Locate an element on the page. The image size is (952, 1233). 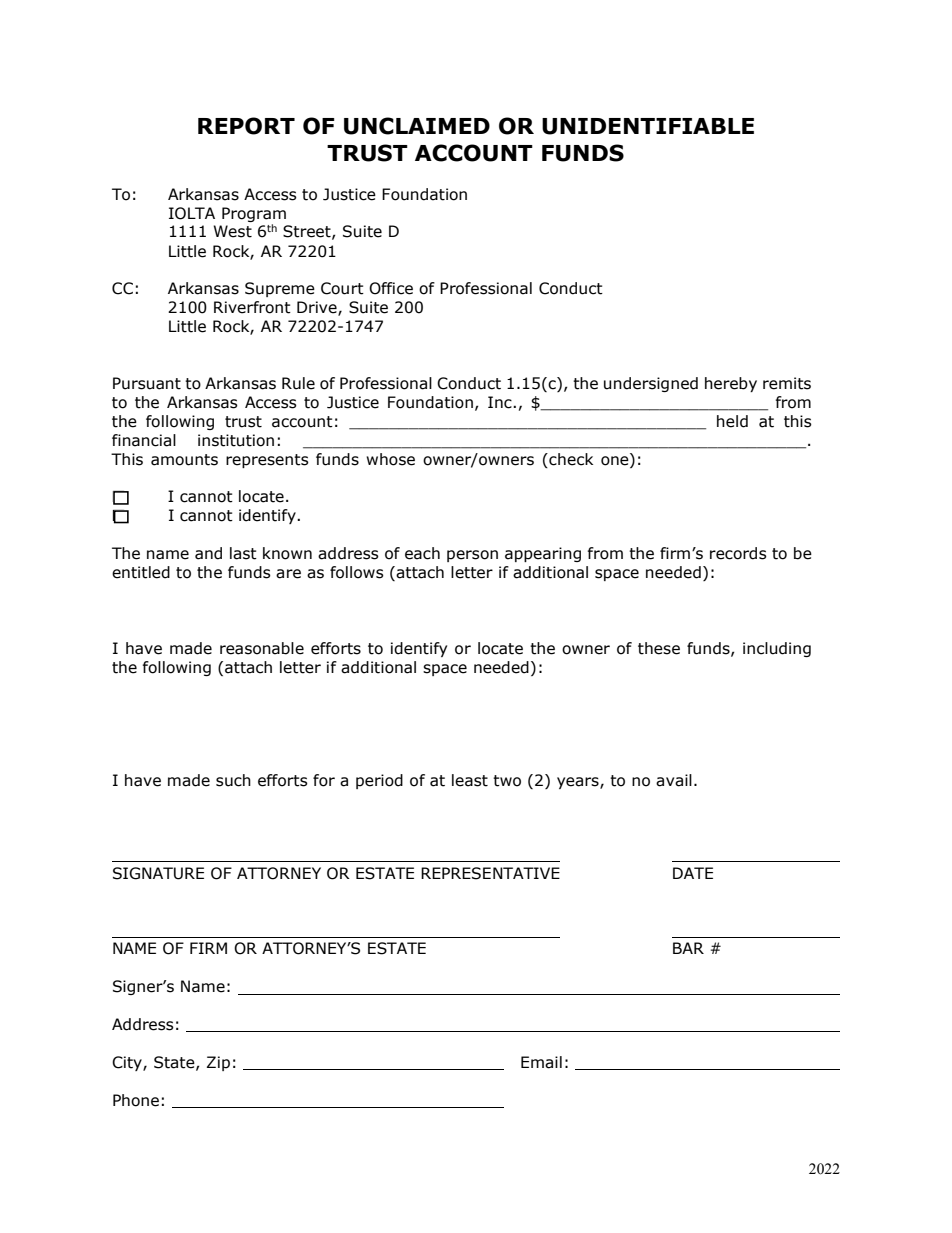
UNIDENTIFIABLE is located at coordinates (648, 126).
